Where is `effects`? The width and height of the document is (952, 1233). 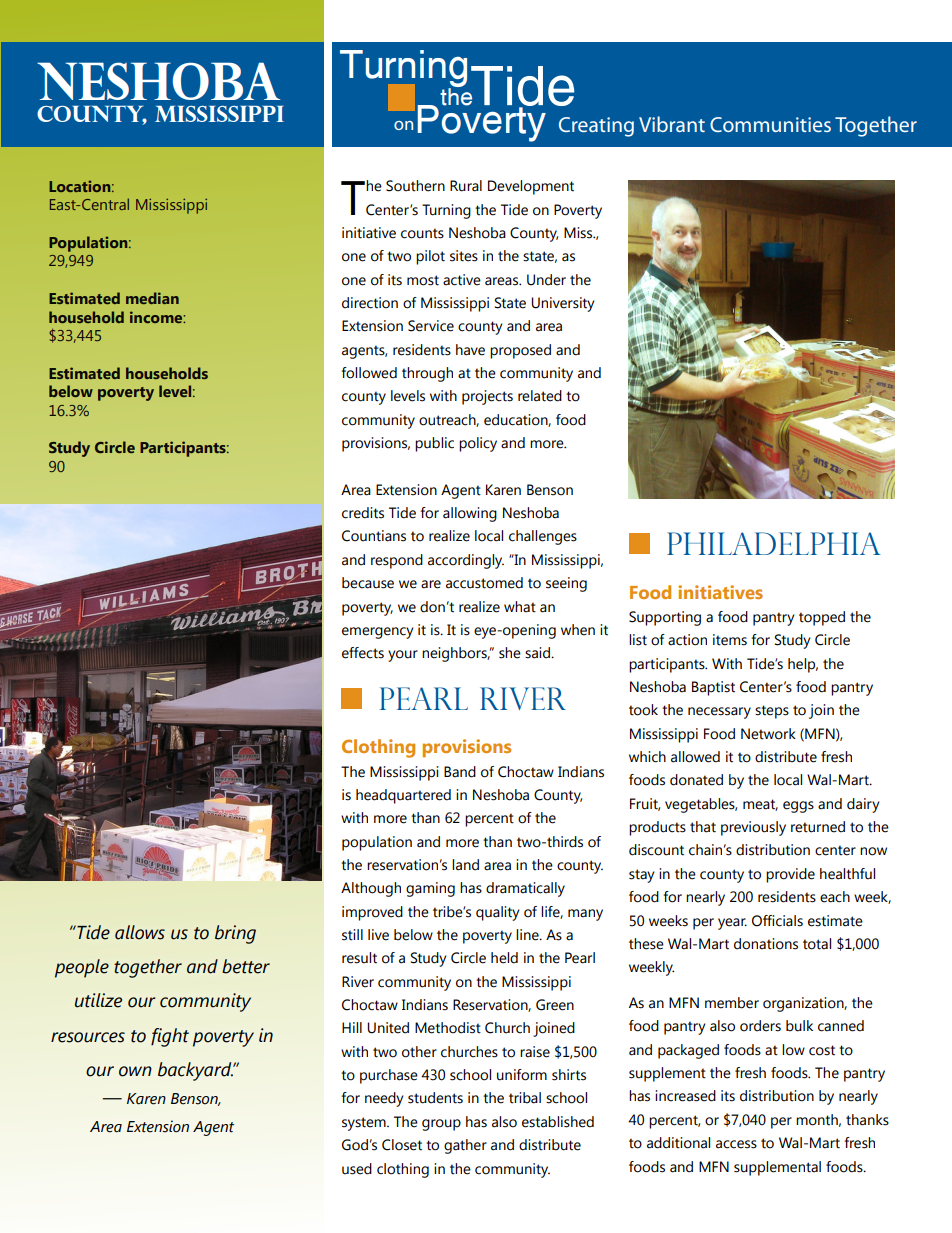
effects is located at coordinates (363, 653).
